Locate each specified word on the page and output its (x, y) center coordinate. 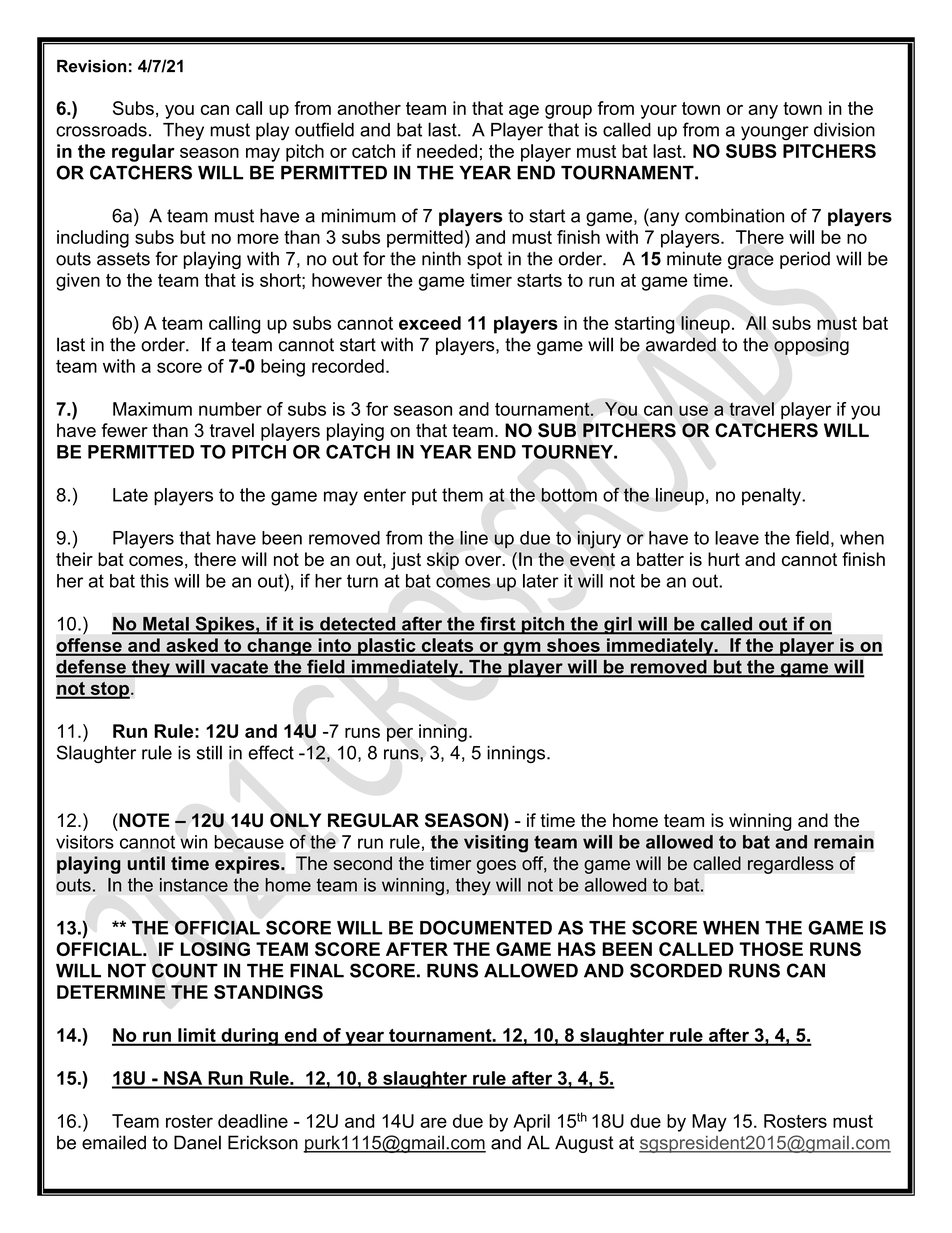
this (154, 581)
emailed (114, 1142)
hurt (724, 559)
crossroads (101, 130)
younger (775, 133)
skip (443, 561)
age (524, 112)
